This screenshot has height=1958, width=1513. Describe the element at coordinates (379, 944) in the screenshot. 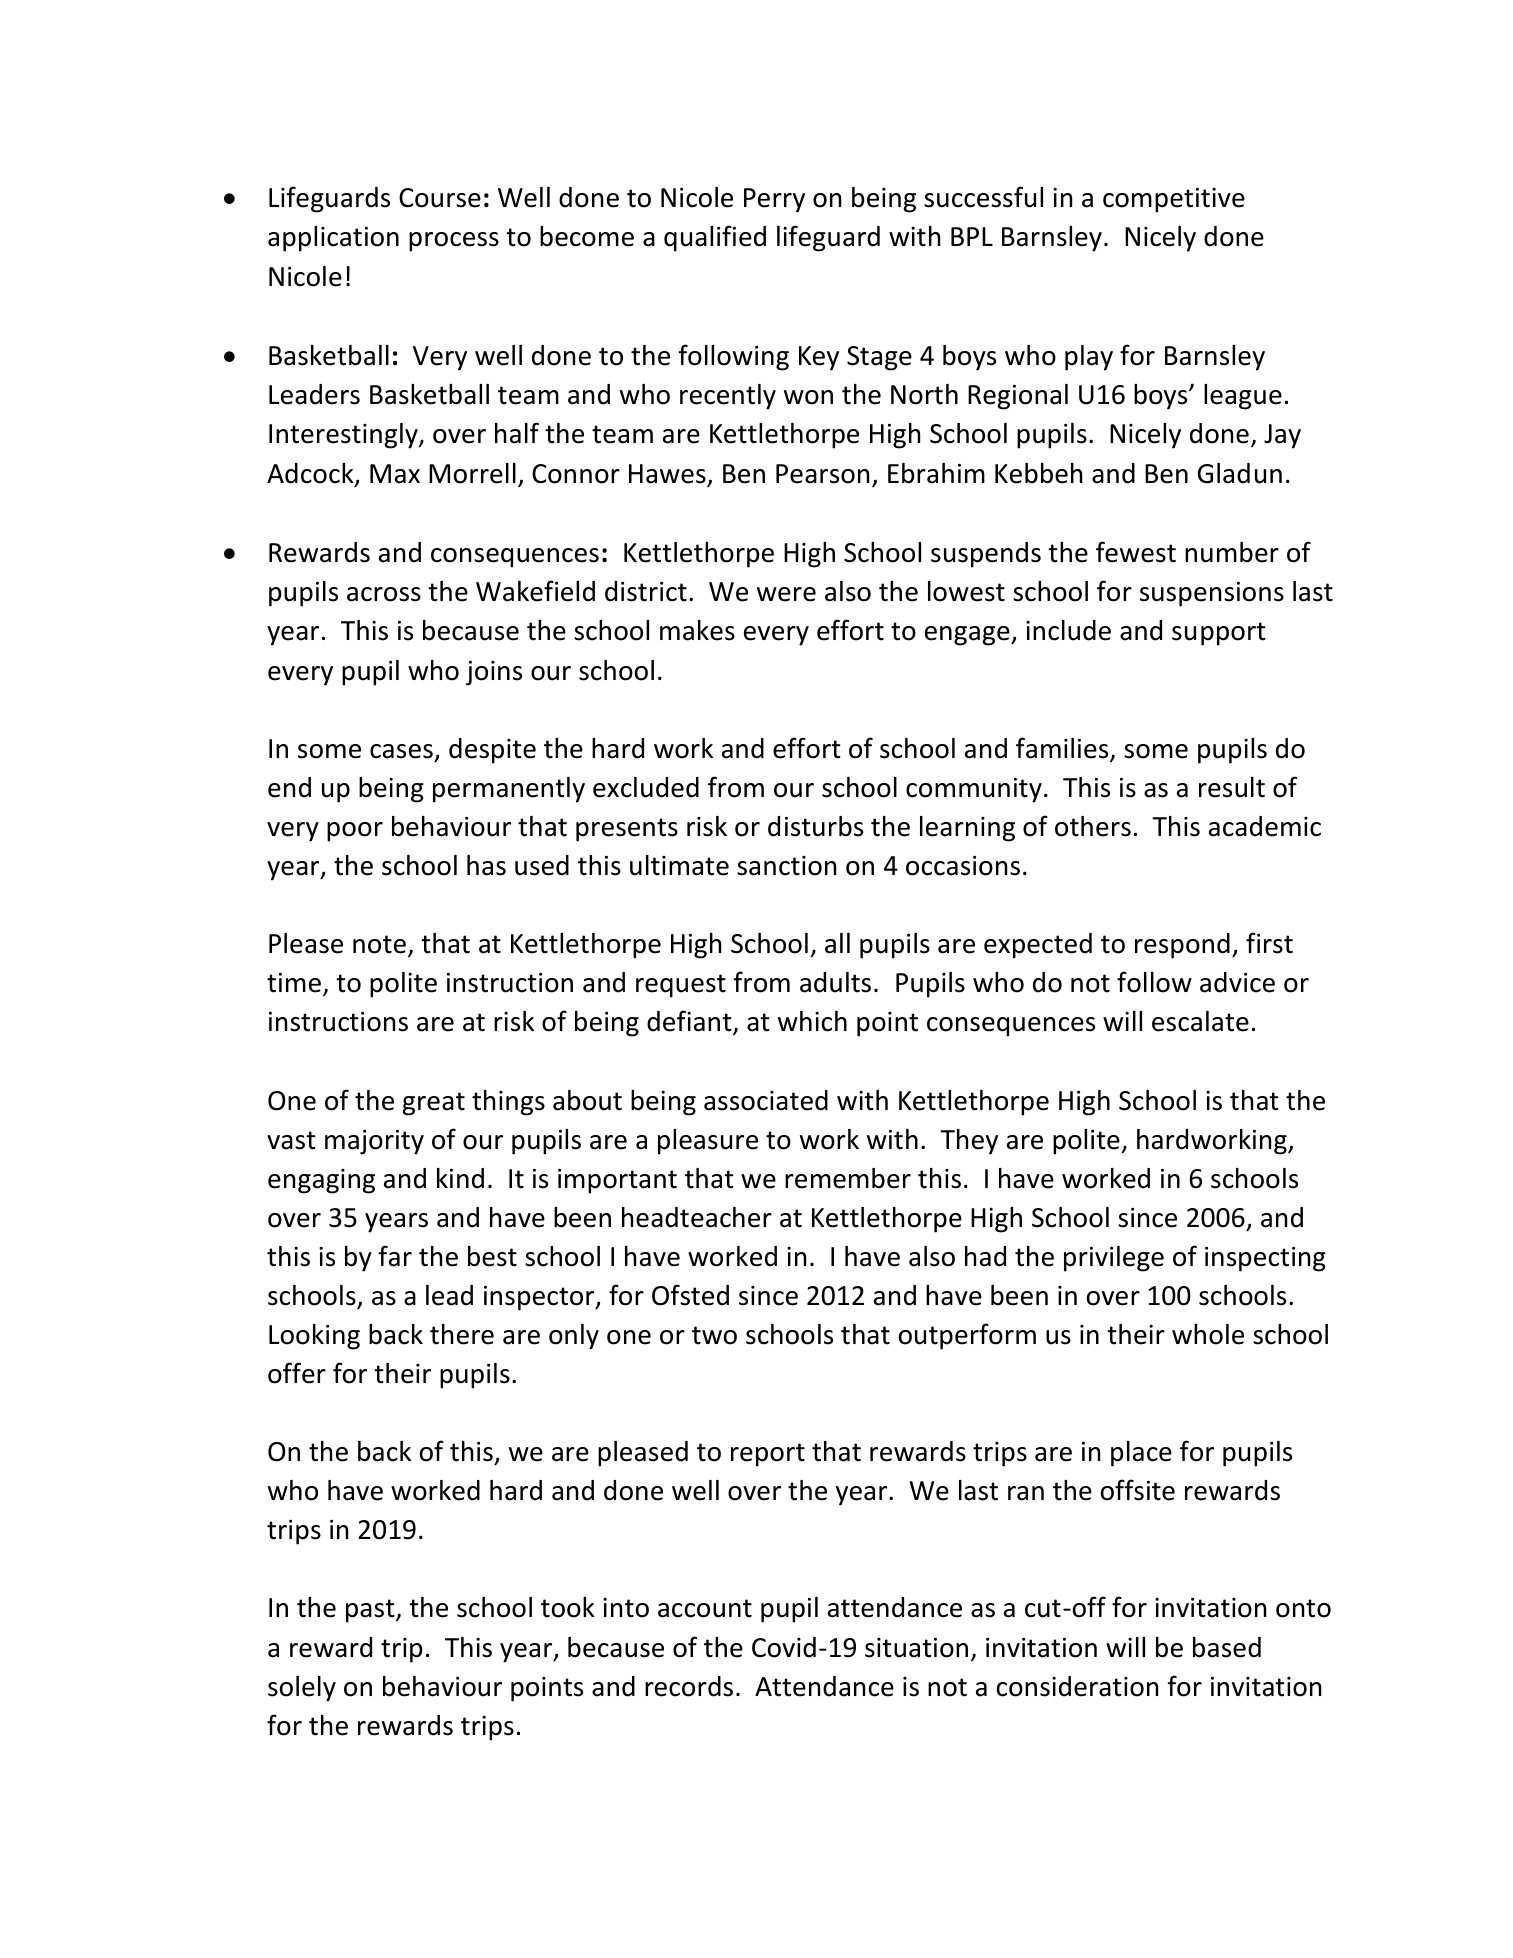

I see `note` at that location.
